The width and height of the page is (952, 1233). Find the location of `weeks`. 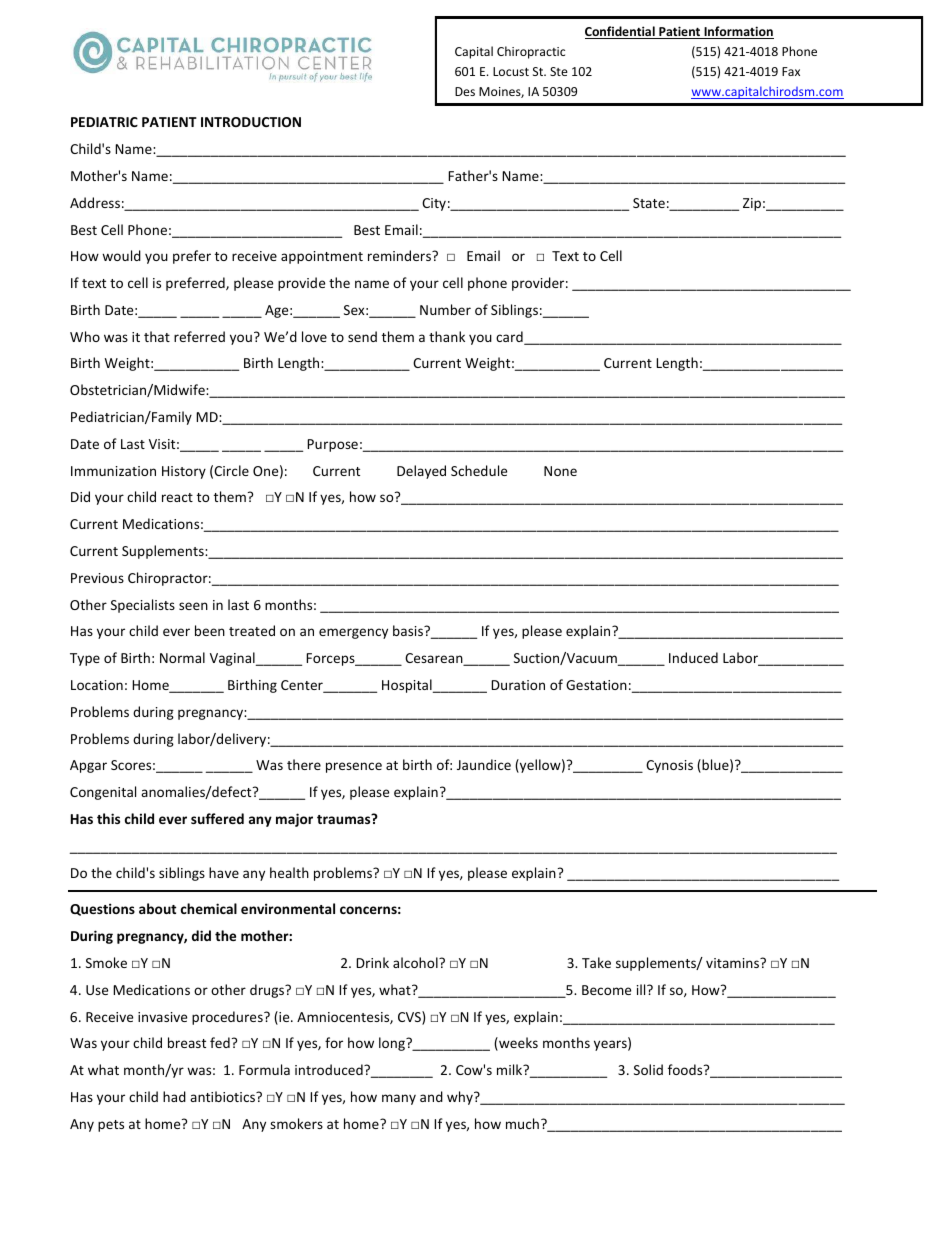

weeks is located at coordinates (517, 1044).
